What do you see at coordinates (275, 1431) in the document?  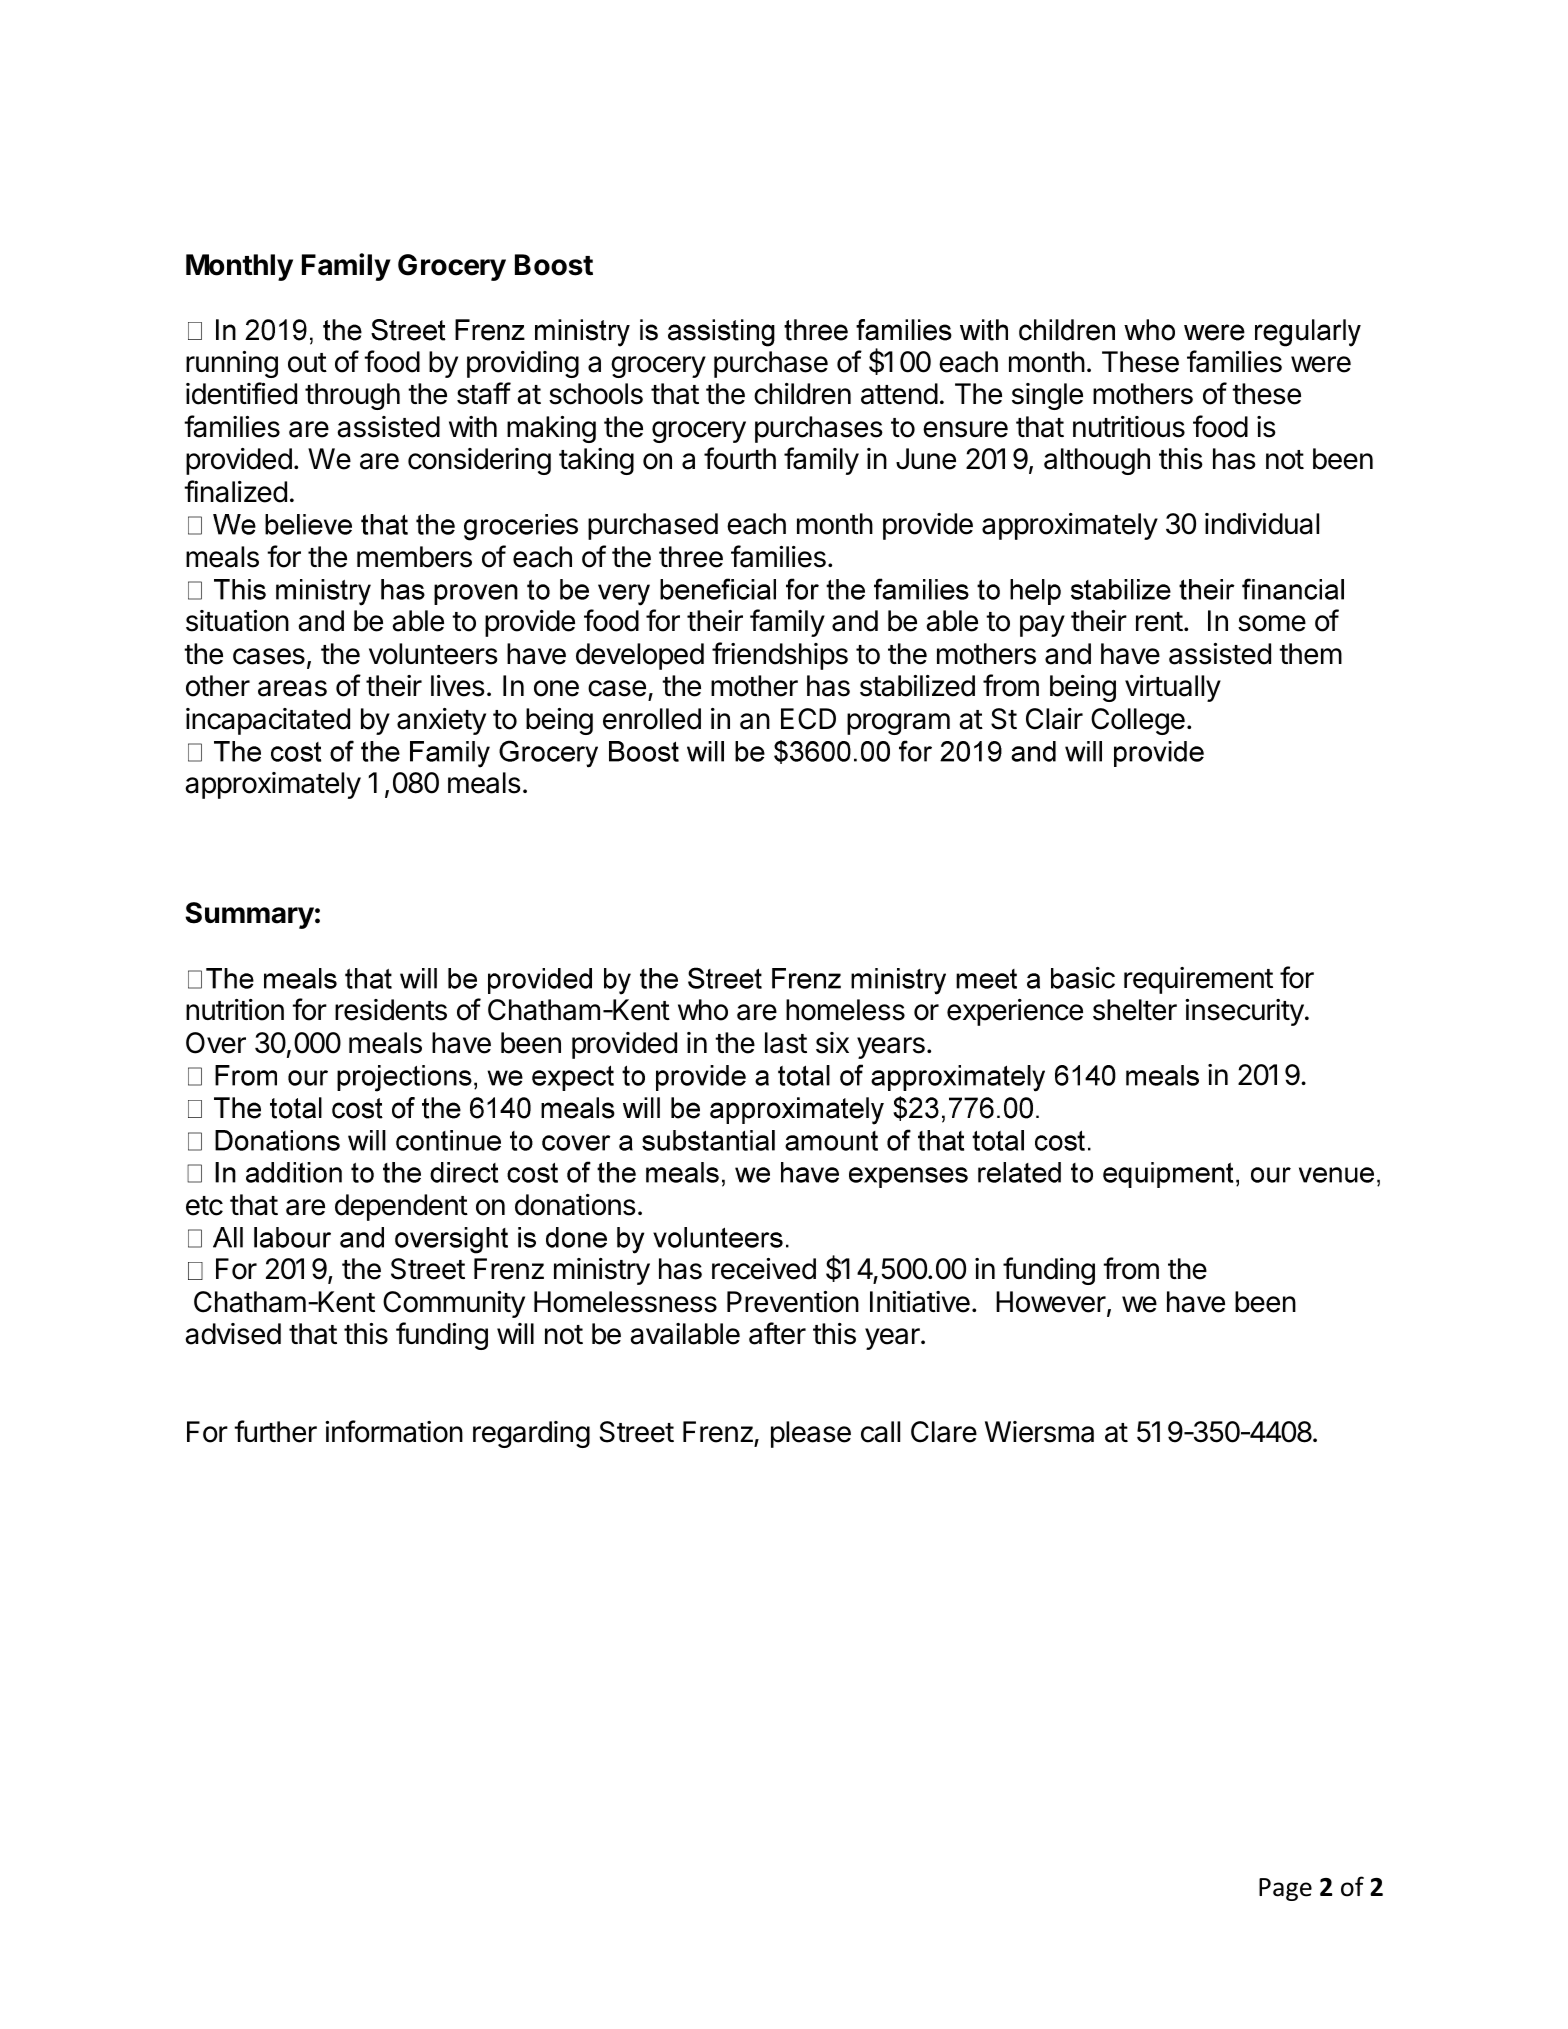 I see `further` at bounding box center [275, 1431].
